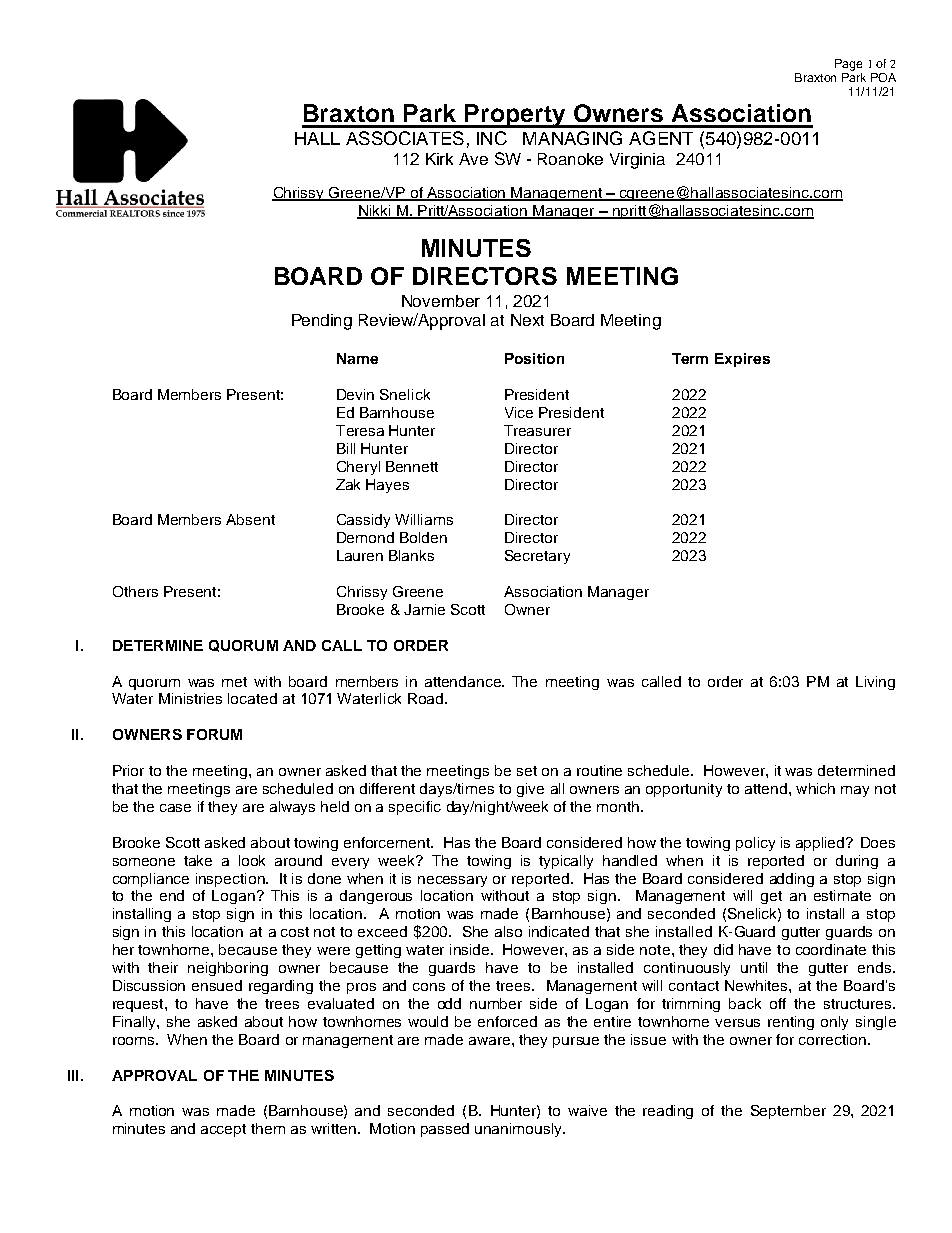  Describe the element at coordinates (128, 770) in the screenshot. I see `Prior` at that location.
